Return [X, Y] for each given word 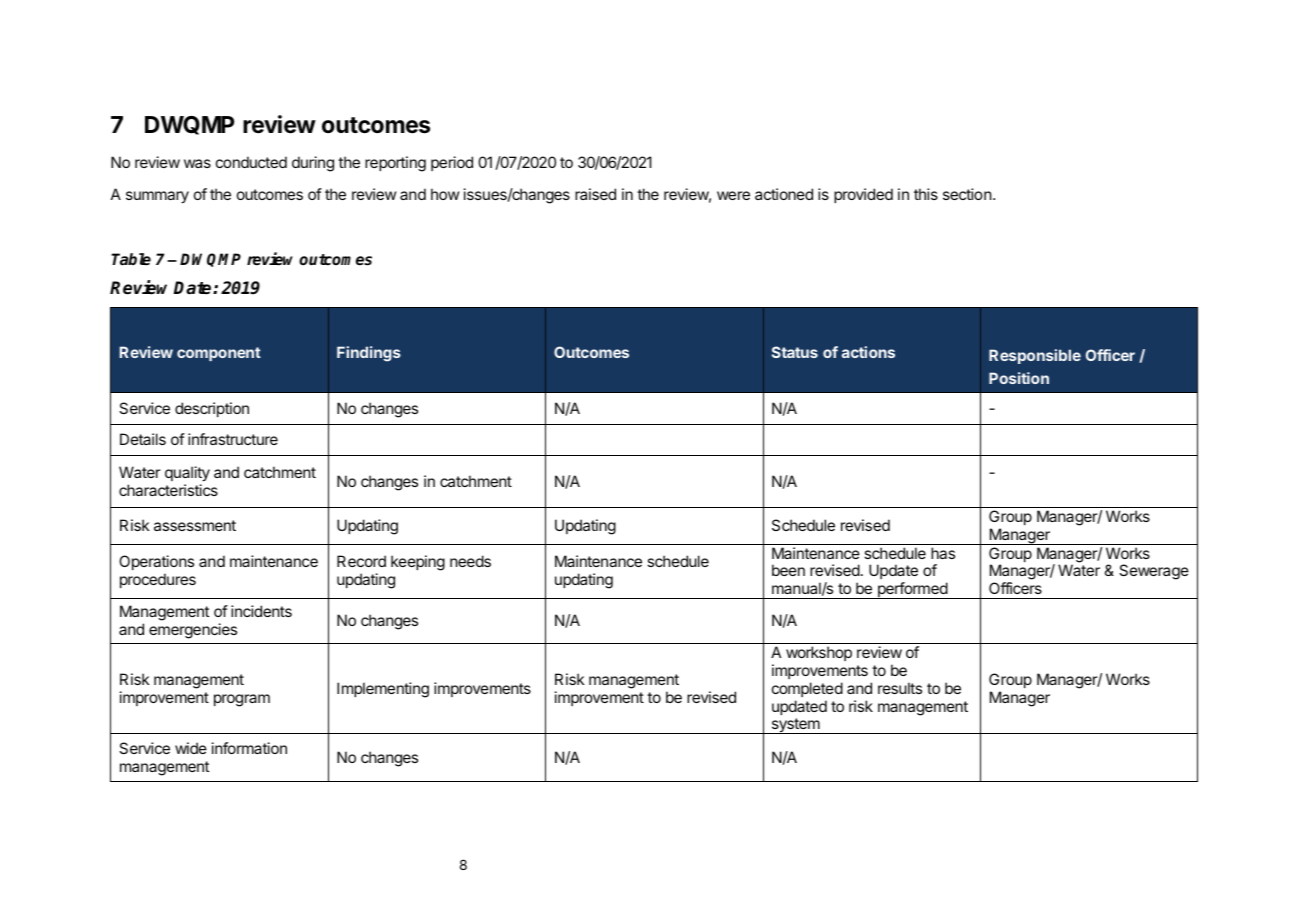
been [788, 570]
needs [470, 561]
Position [1019, 378]
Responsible [1035, 356]
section [967, 194]
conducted [251, 162]
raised [595, 194]
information [249, 748]
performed [912, 590]
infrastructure [233, 439]
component [219, 354]
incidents [261, 611]
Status [795, 352]
